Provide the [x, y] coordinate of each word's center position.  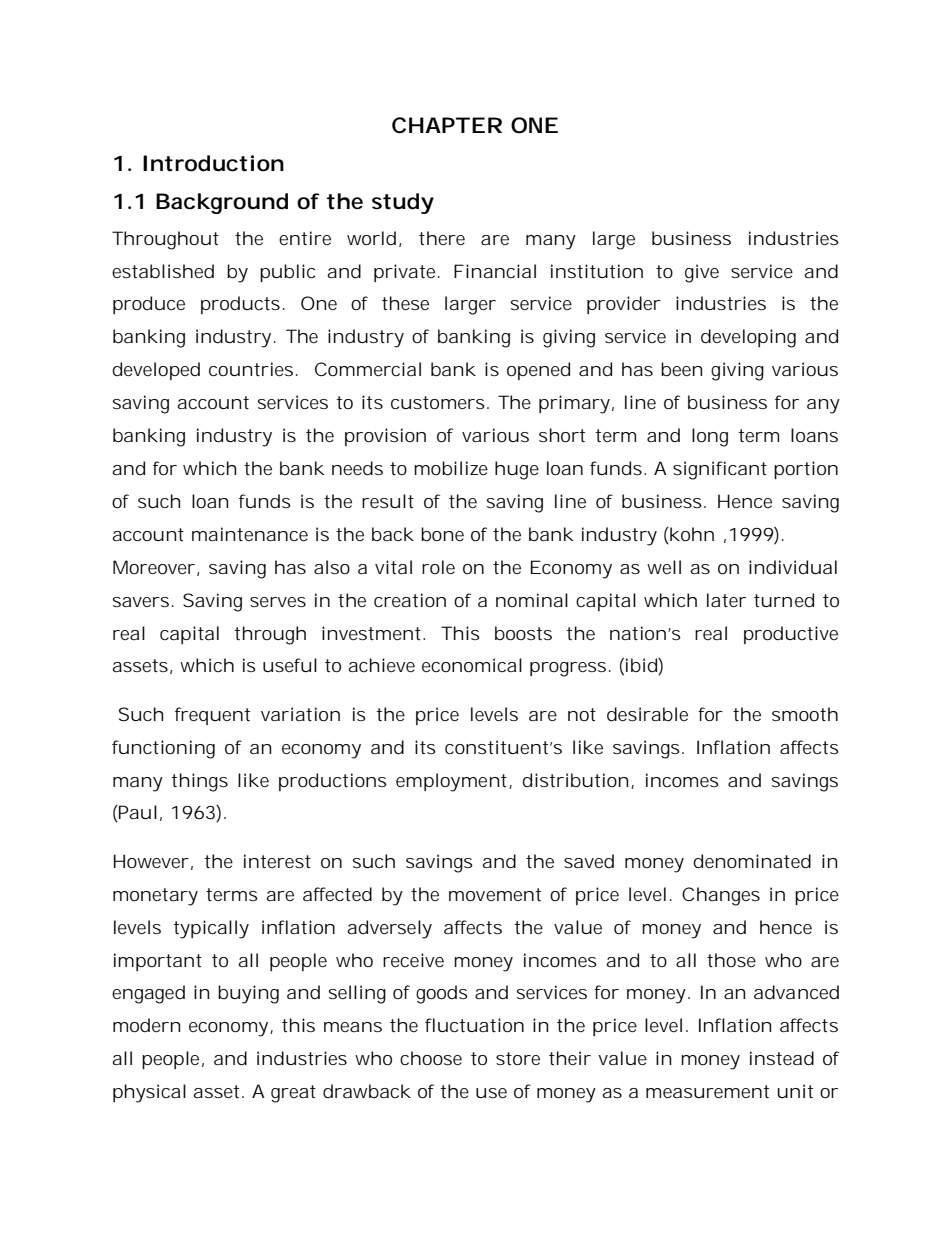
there [442, 238]
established [163, 271]
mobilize [451, 468]
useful [290, 665]
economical [472, 665]
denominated [752, 861]
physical [149, 1093]
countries [251, 369]
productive [791, 635]
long [710, 437]
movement [495, 894]
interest [277, 861]
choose [431, 1058]
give [702, 273]
